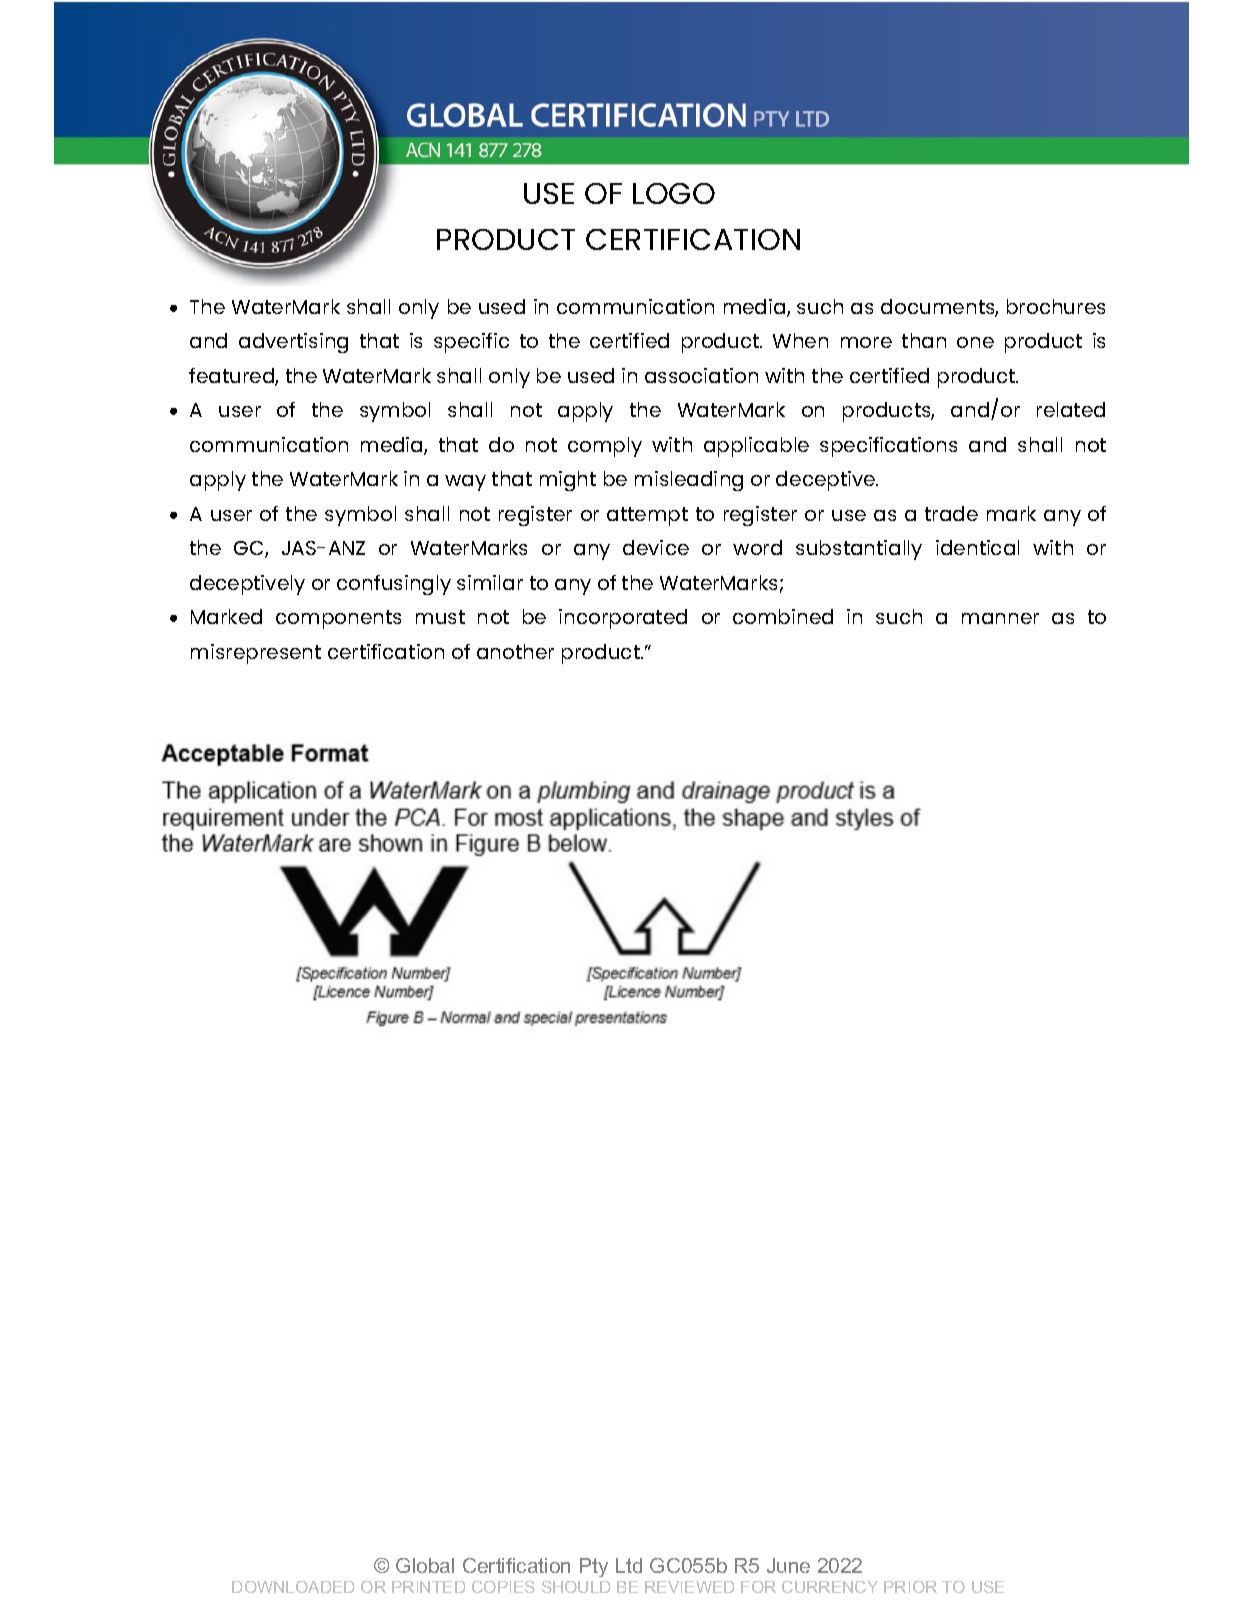  I want to click on components, so click(338, 619).
